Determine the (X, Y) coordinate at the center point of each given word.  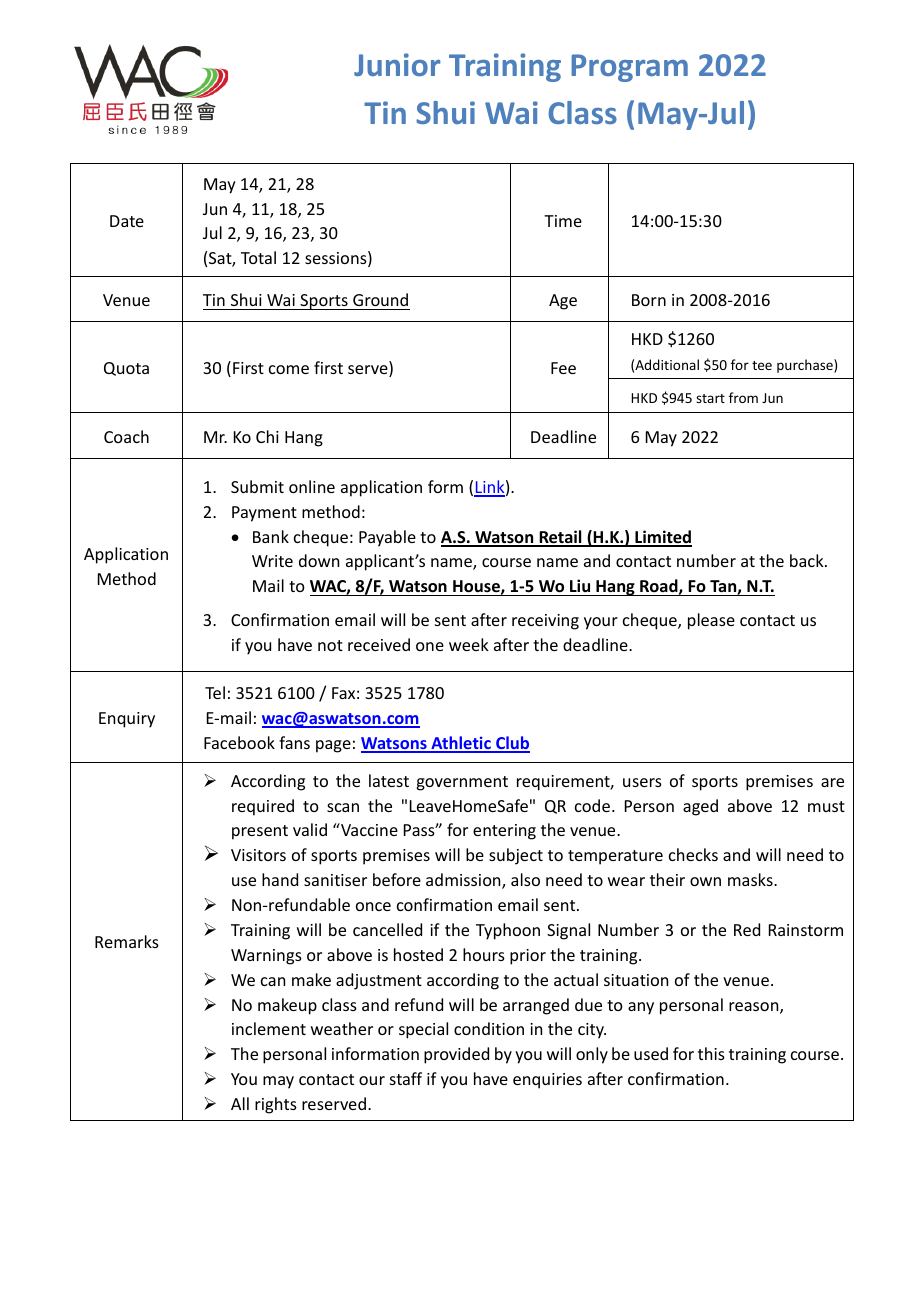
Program (629, 68)
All (240, 1103)
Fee (563, 368)
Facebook (239, 742)
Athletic (461, 744)
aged (700, 807)
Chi (267, 436)
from (743, 397)
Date (127, 221)
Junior (397, 64)
